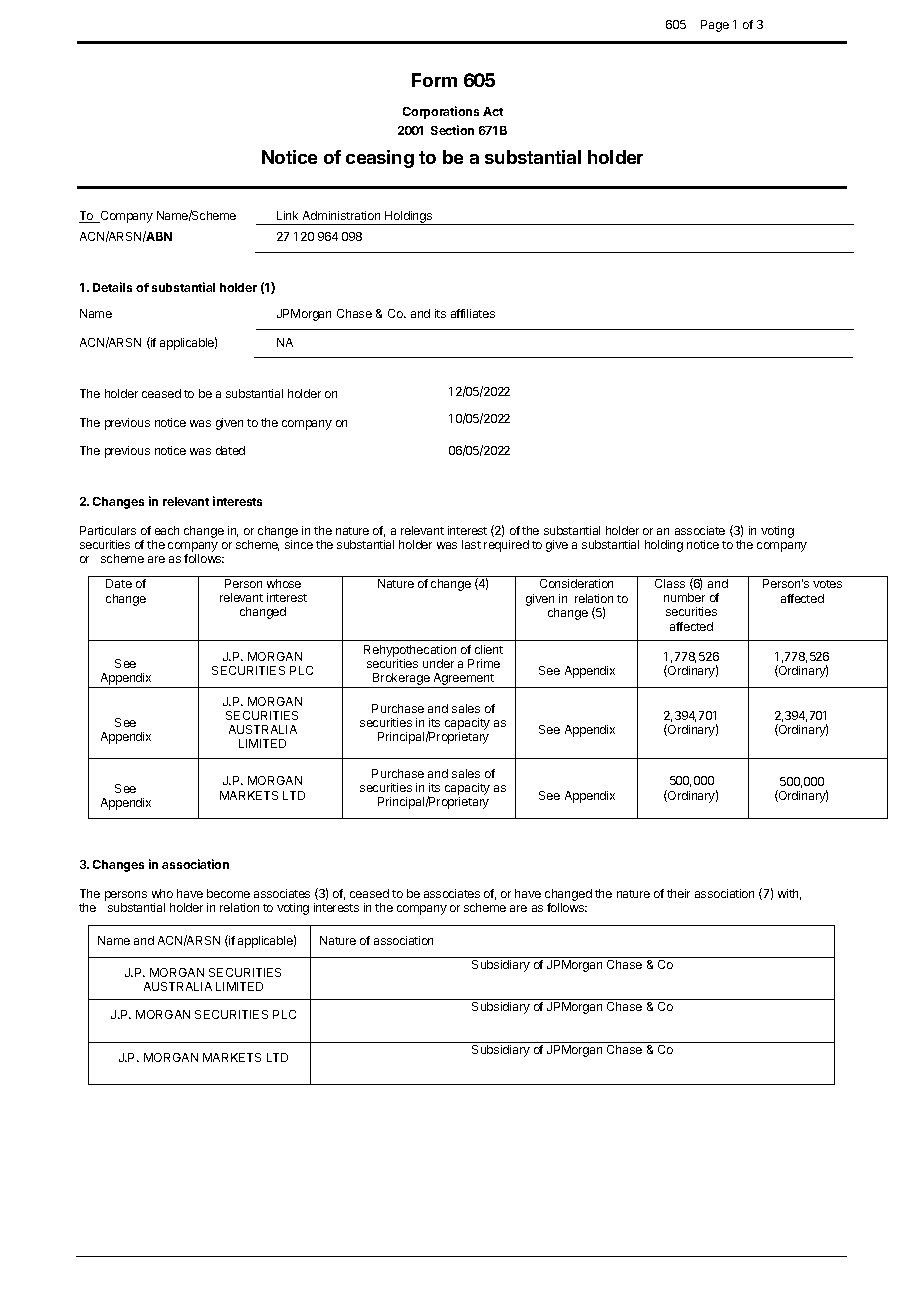 The width and height of the screenshot is (924, 1307). I want to click on Section, so click(452, 130).
